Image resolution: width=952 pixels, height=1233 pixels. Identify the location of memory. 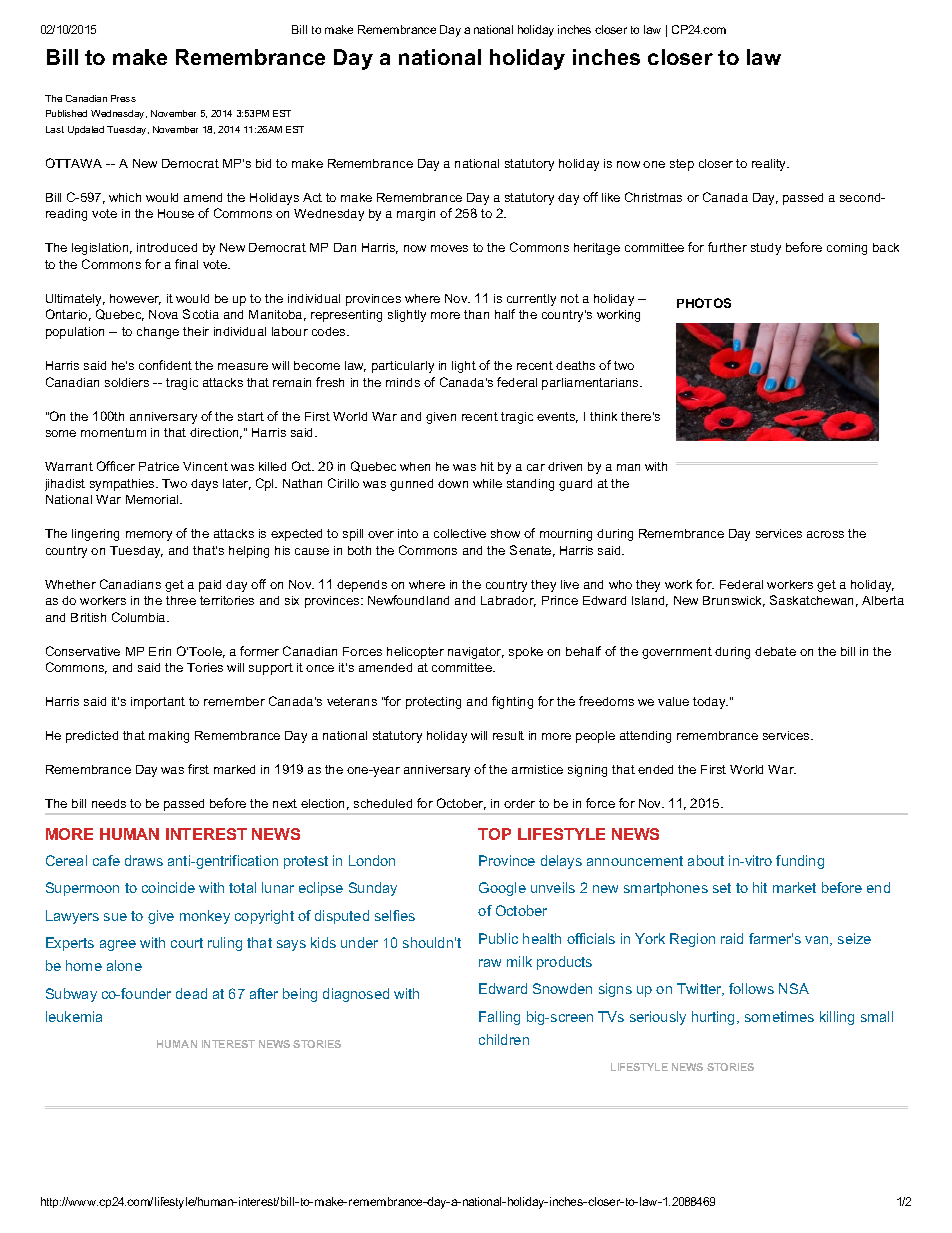
(149, 536).
